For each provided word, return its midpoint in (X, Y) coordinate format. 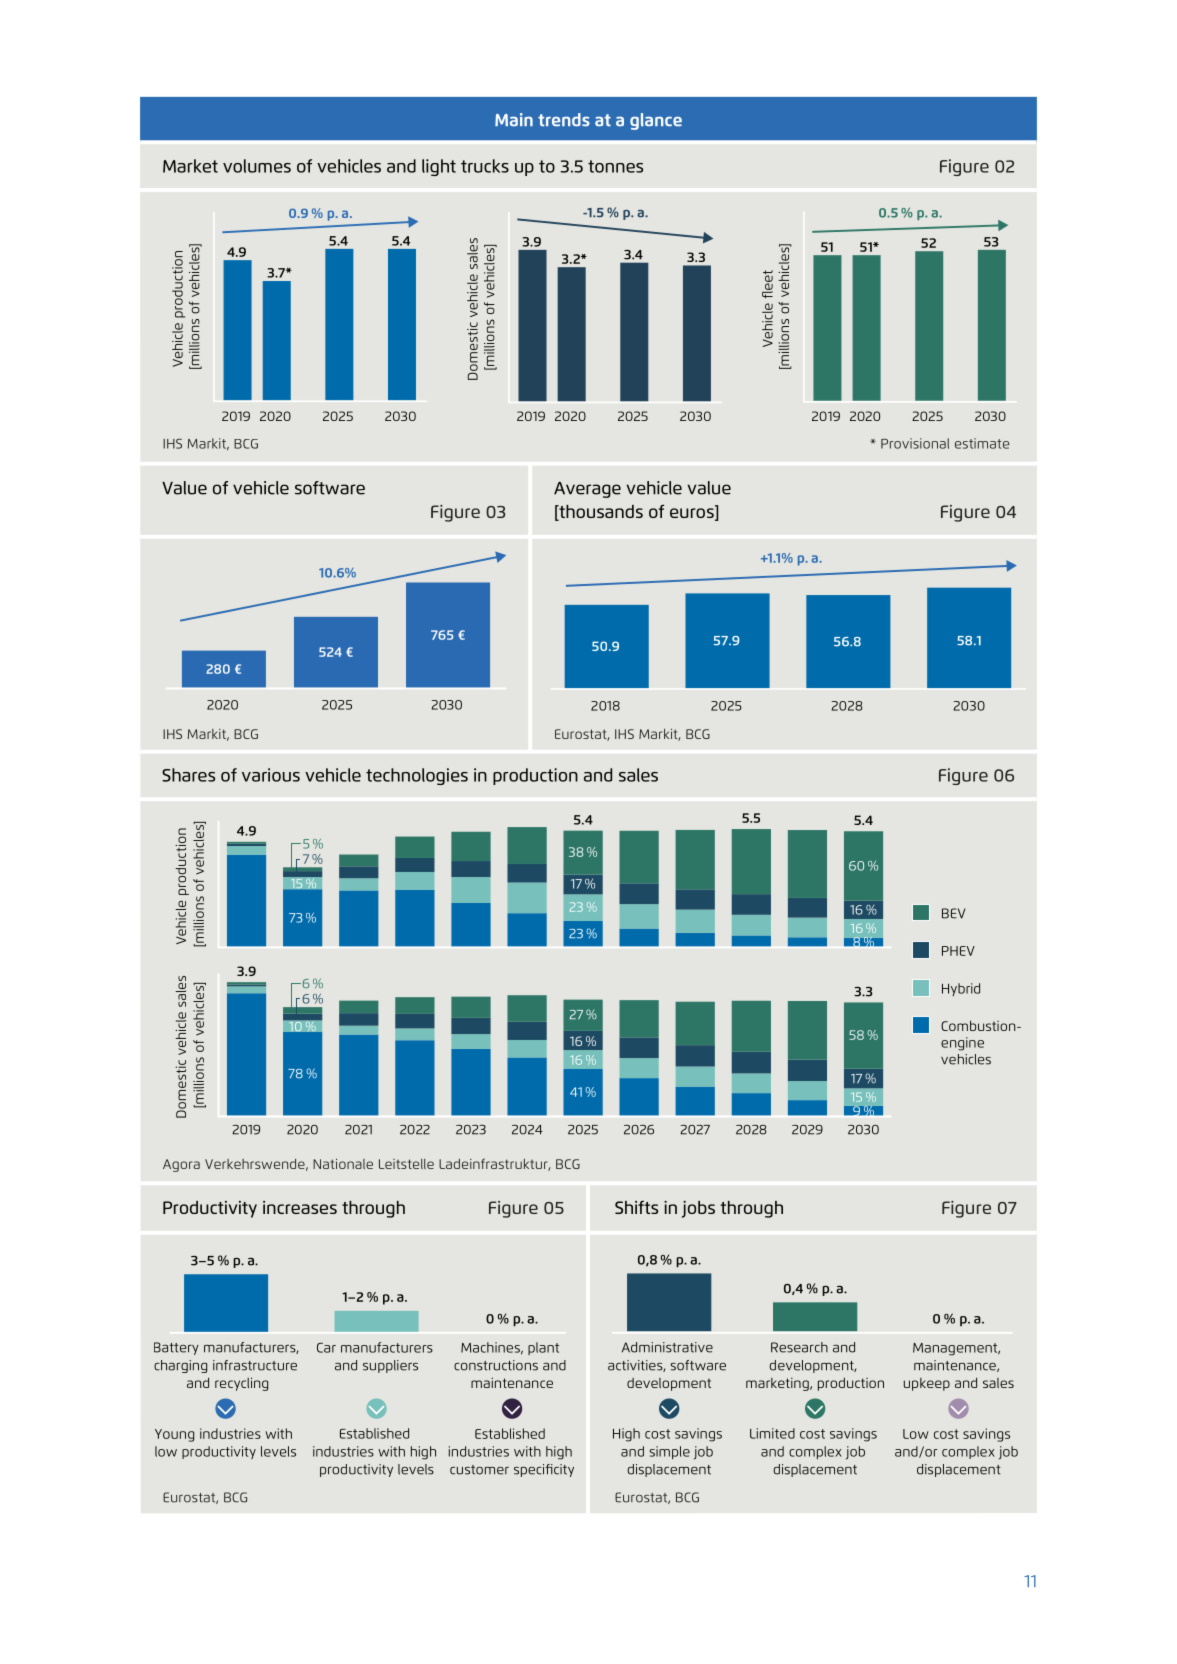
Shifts (636, 1207)
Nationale (343, 1163)
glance (656, 121)
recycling (241, 1384)
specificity (544, 1470)
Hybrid (961, 989)
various (271, 775)
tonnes (615, 166)
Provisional (915, 443)
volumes (257, 166)
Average (587, 489)
